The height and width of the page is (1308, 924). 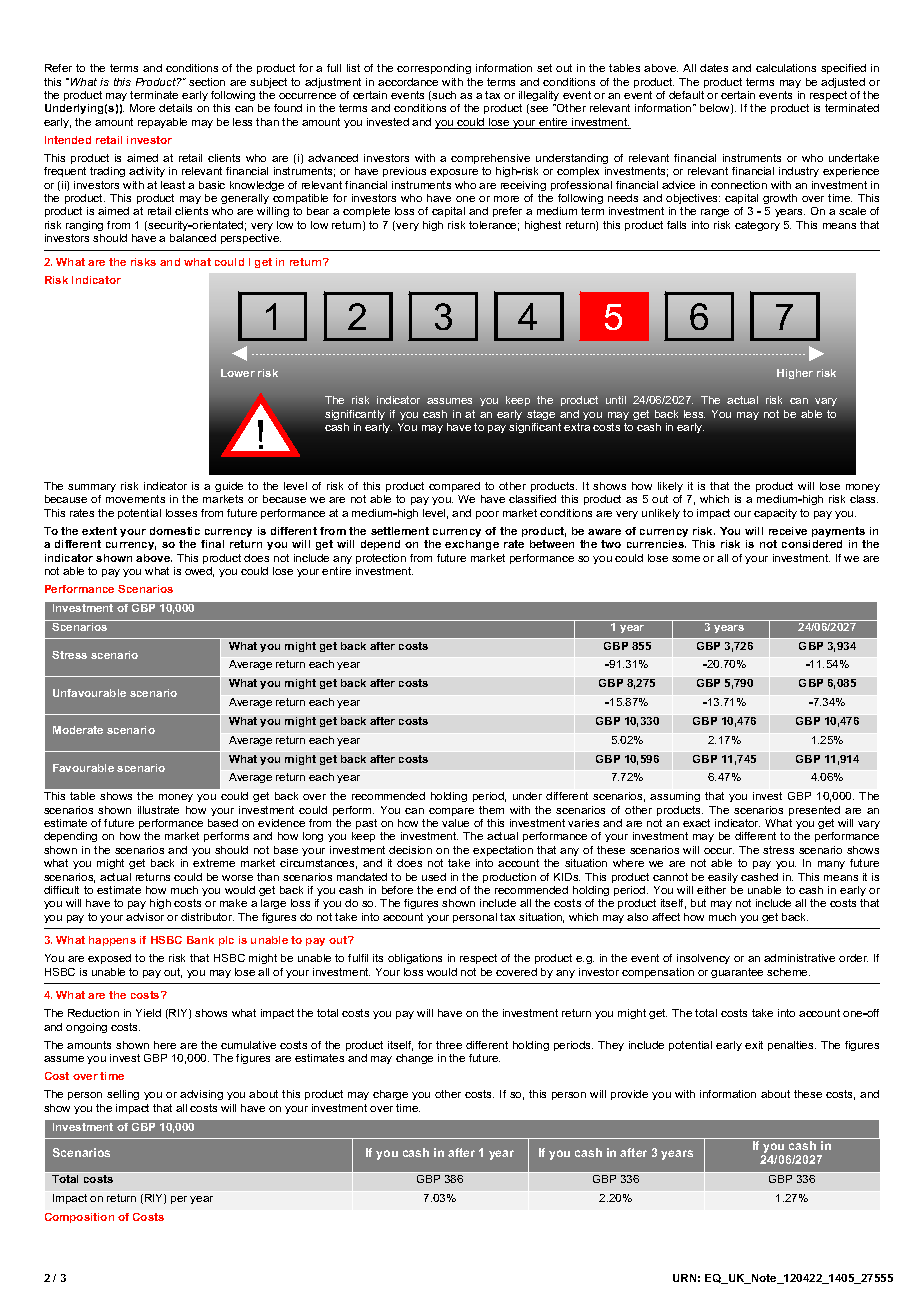 What do you see at coordinates (814, 811) in the page?
I see `presented` at bounding box center [814, 811].
